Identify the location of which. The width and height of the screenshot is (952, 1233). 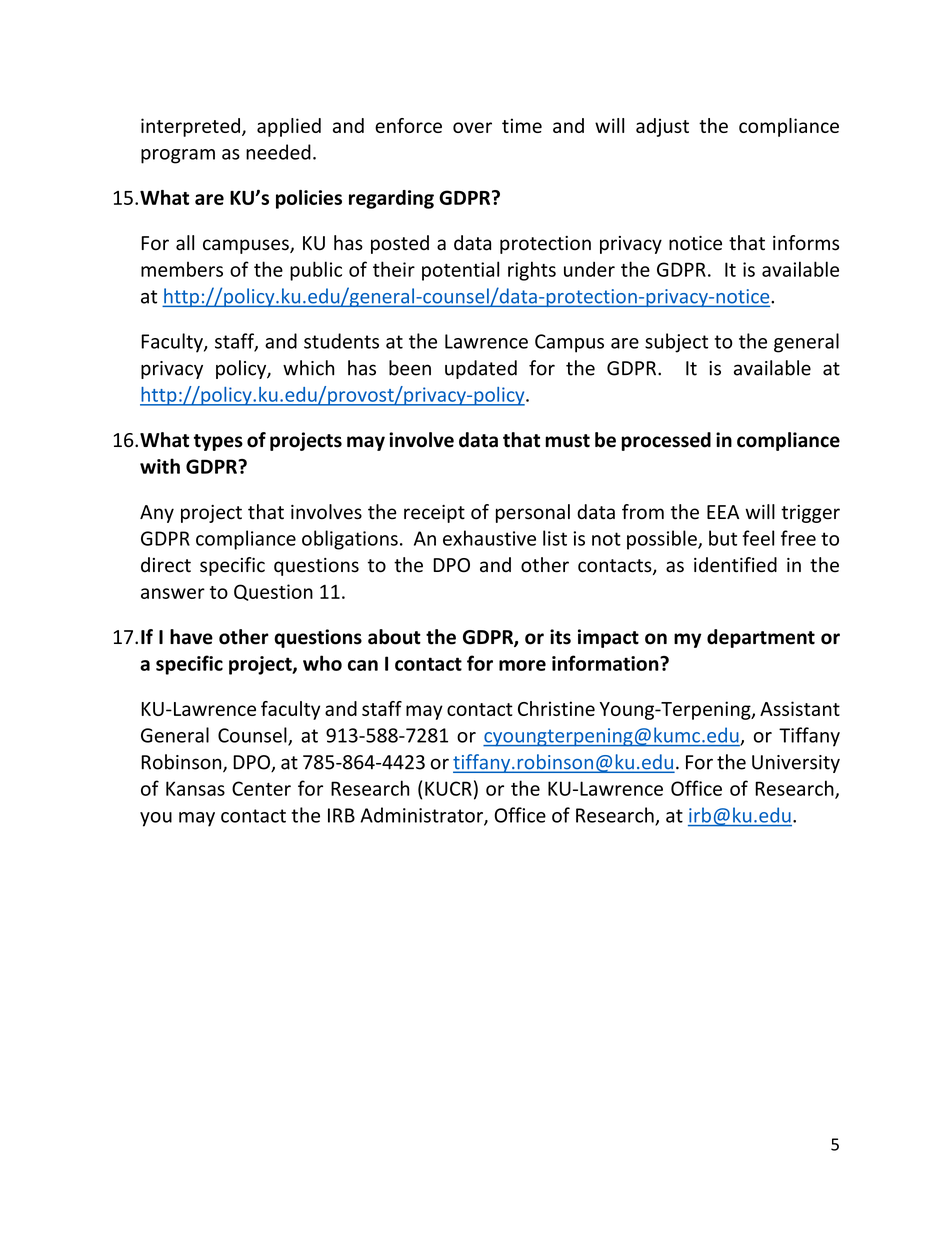
(308, 368).
